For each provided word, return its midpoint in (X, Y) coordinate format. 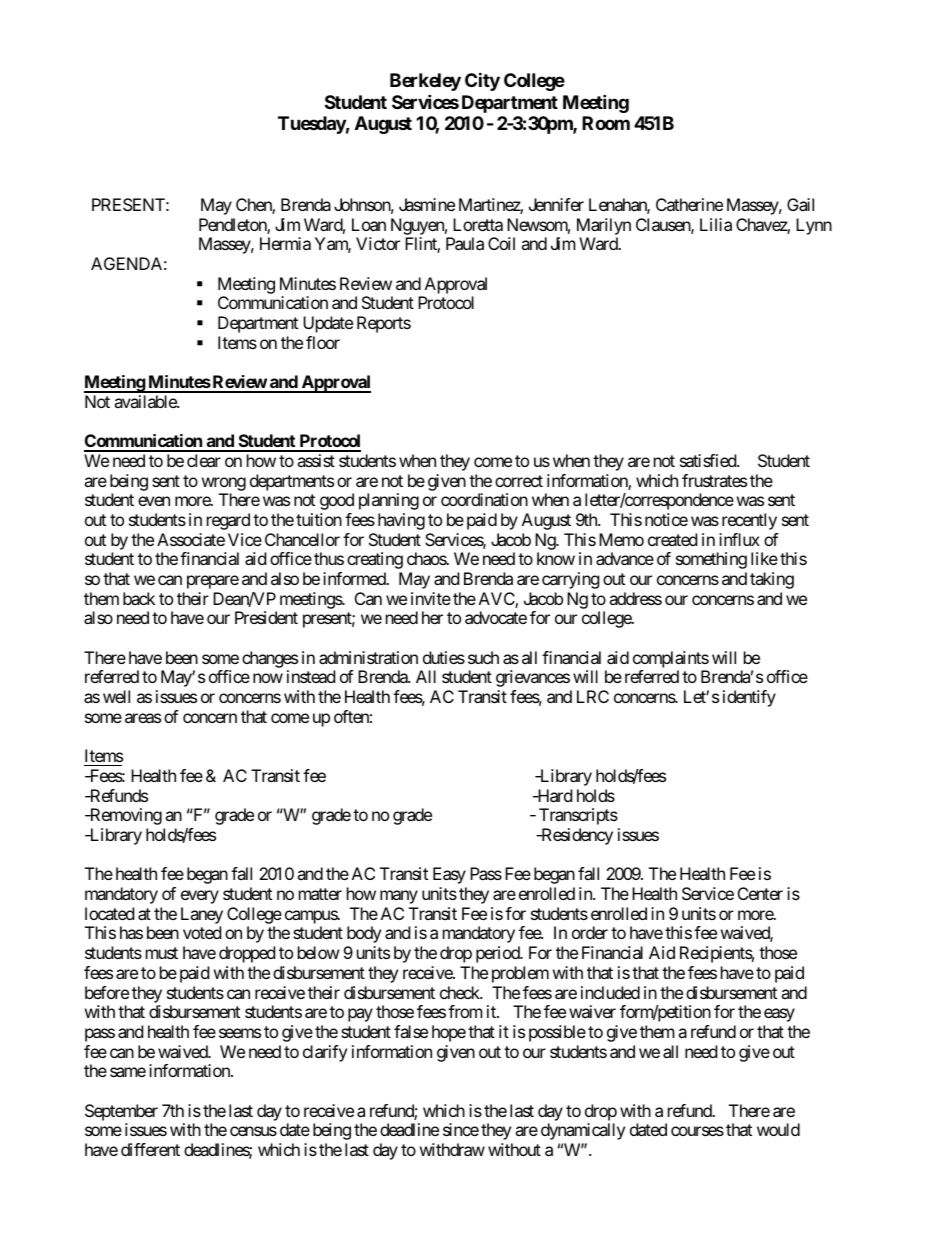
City (482, 81)
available (146, 401)
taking (772, 580)
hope (449, 1033)
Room (606, 123)
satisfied (709, 460)
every (200, 897)
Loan (369, 224)
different (150, 1149)
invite (431, 598)
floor (323, 342)
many (399, 897)
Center (760, 893)
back (139, 598)
